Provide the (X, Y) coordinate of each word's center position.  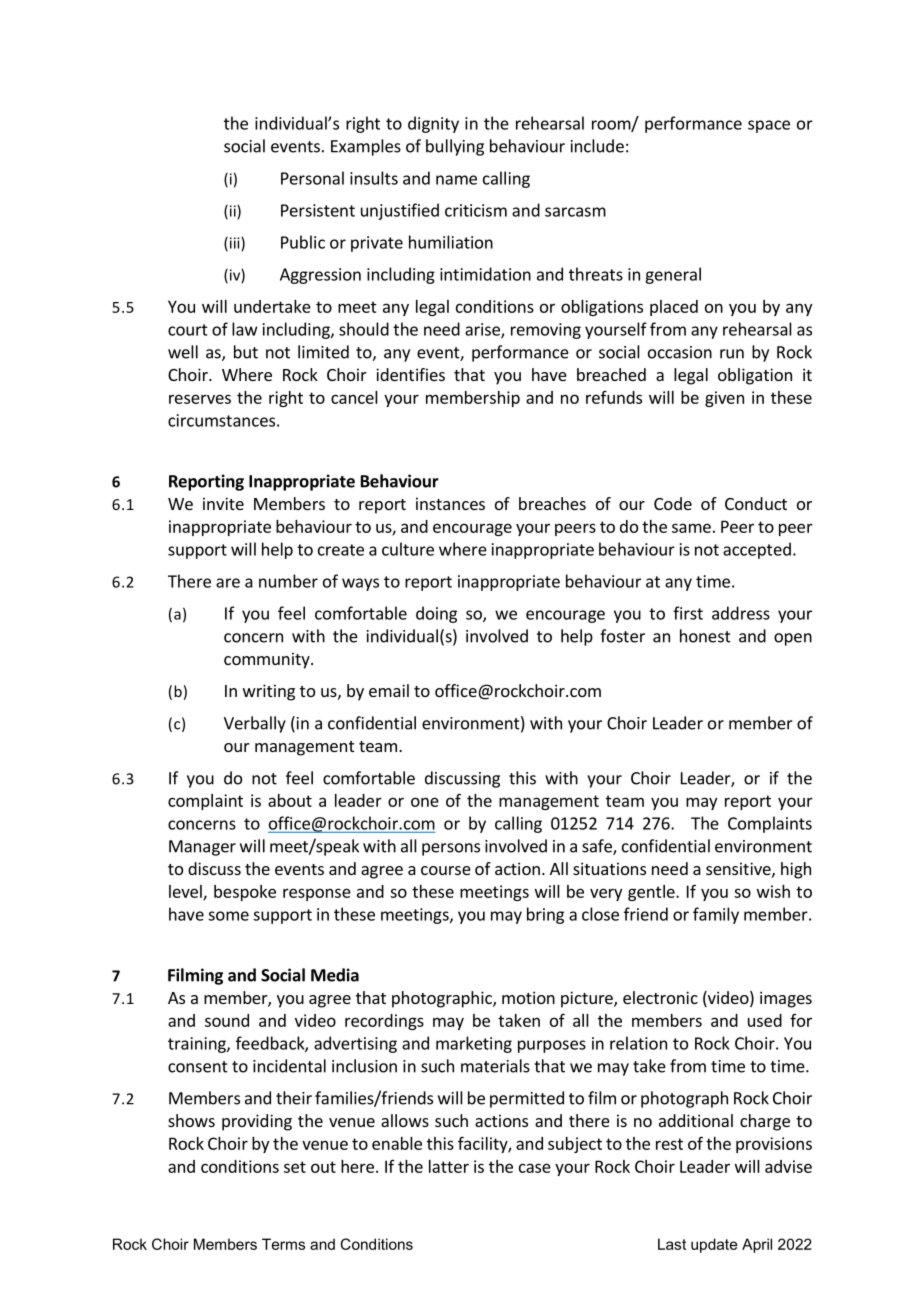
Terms (283, 1244)
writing (269, 692)
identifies (410, 374)
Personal (312, 178)
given (724, 399)
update (714, 1245)
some (228, 916)
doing (436, 614)
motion (528, 997)
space (769, 126)
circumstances (221, 420)
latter (449, 1166)
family (716, 915)
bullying (455, 147)
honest (705, 636)
